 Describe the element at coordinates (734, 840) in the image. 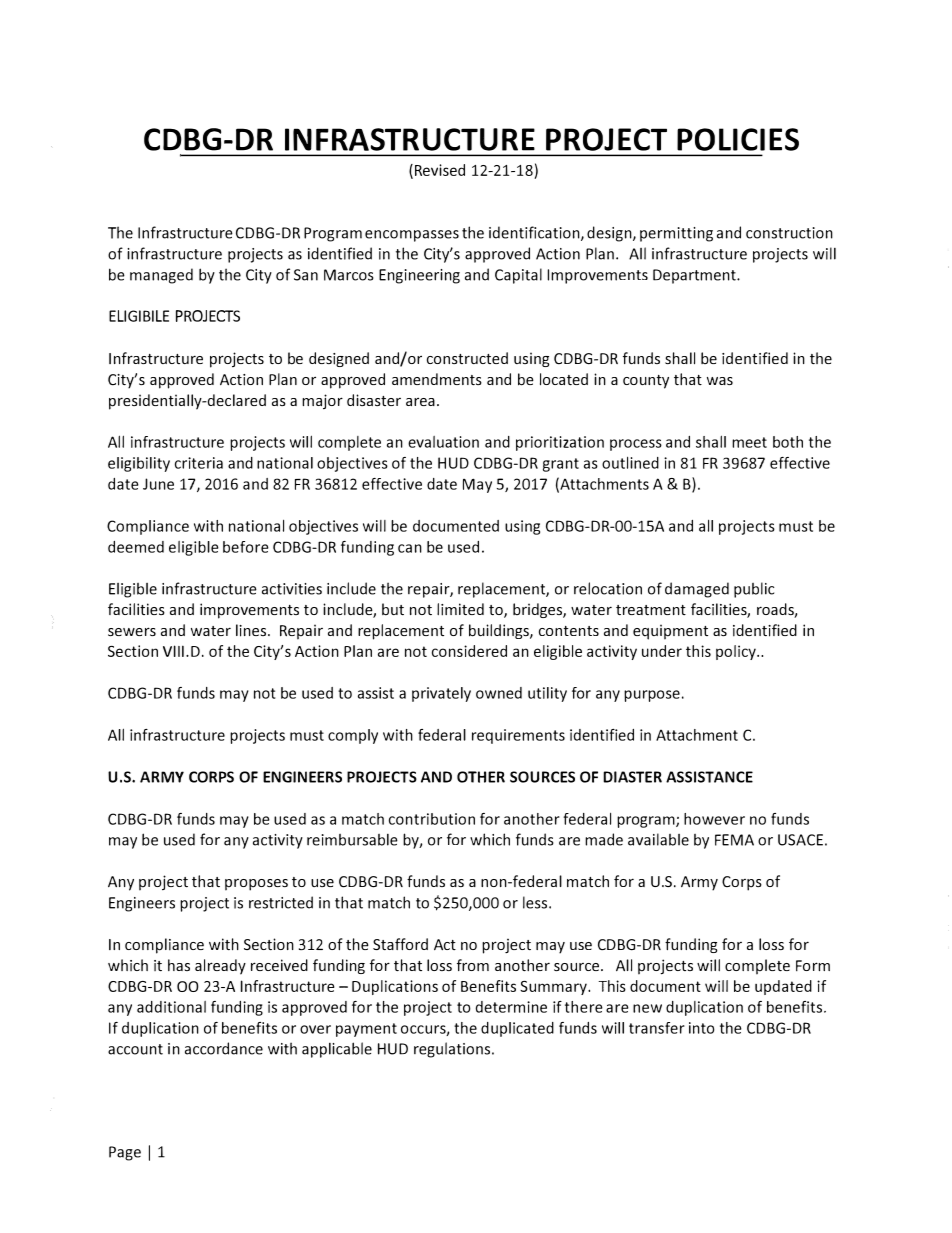

I see `FEMA` at that location.
